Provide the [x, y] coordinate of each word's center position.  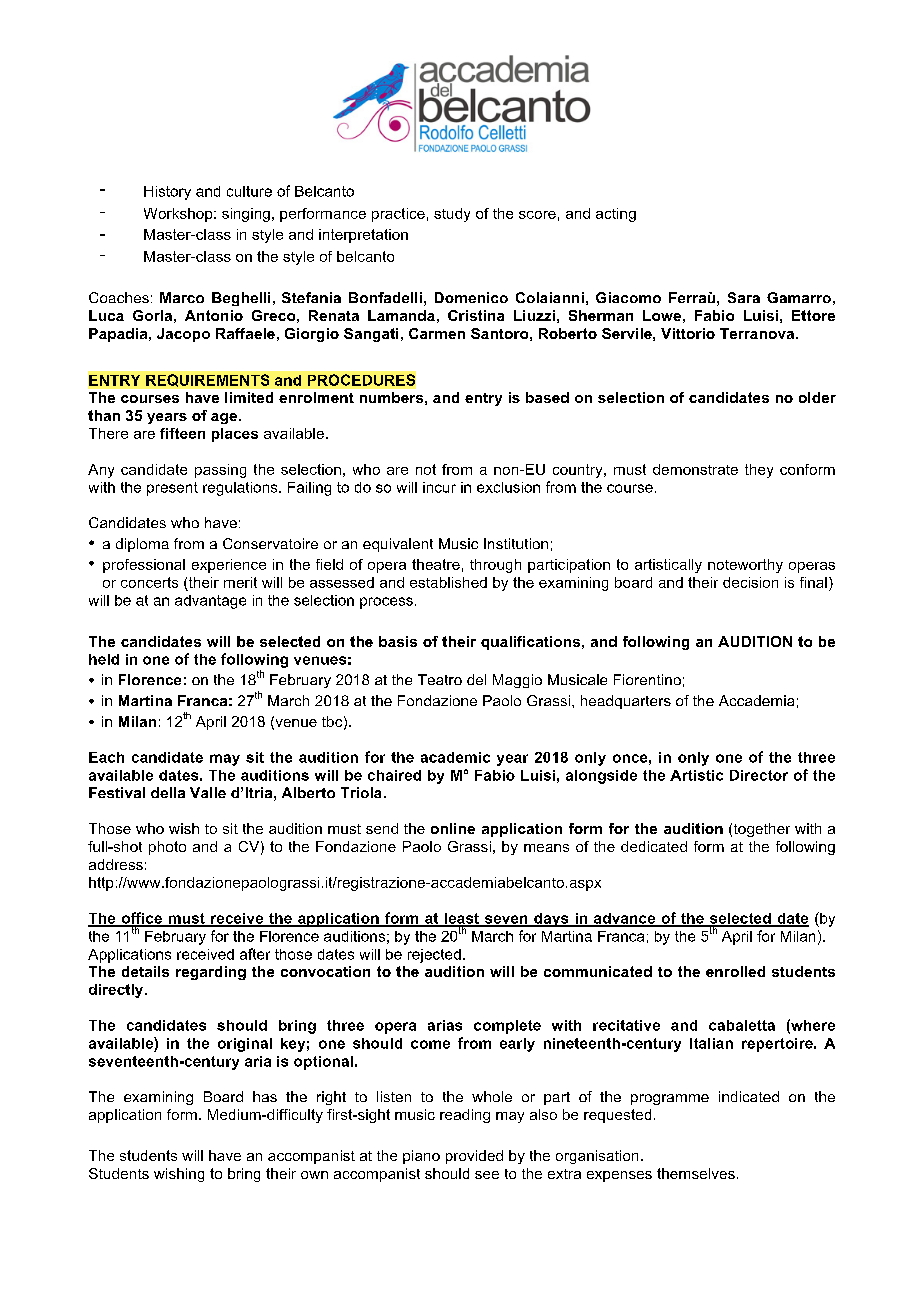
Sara [744, 297]
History [167, 193]
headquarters [626, 702]
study [452, 215]
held [104, 659]
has [265, 1096]
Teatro [440, 679]
